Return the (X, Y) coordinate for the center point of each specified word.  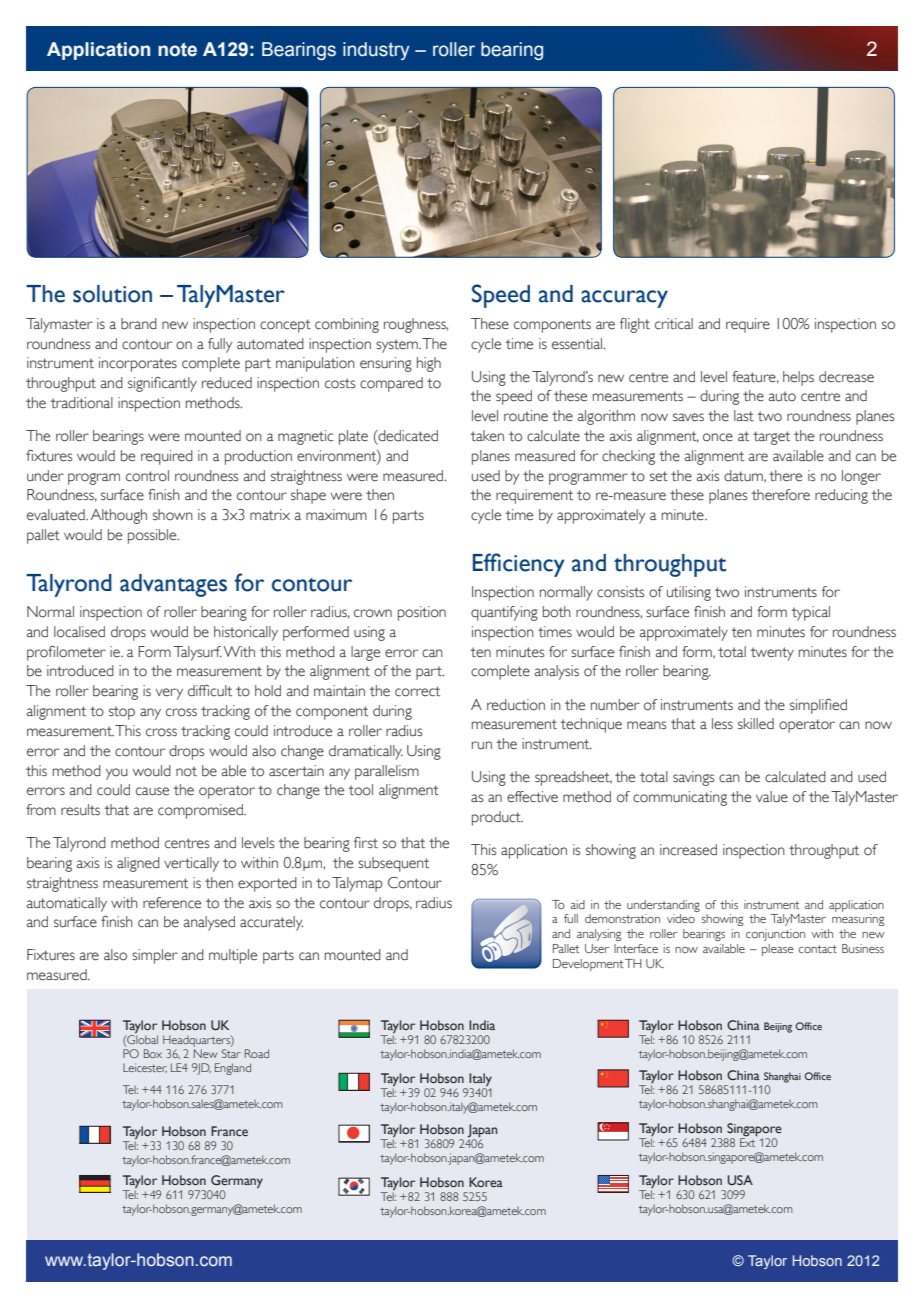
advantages (173, 585)
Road (257, 1053)
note (177, 50)
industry (376, 51)
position (422, 613)
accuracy (624, 299)
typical (811, 613)
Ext (748, 1141)
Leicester (145, 1068)
